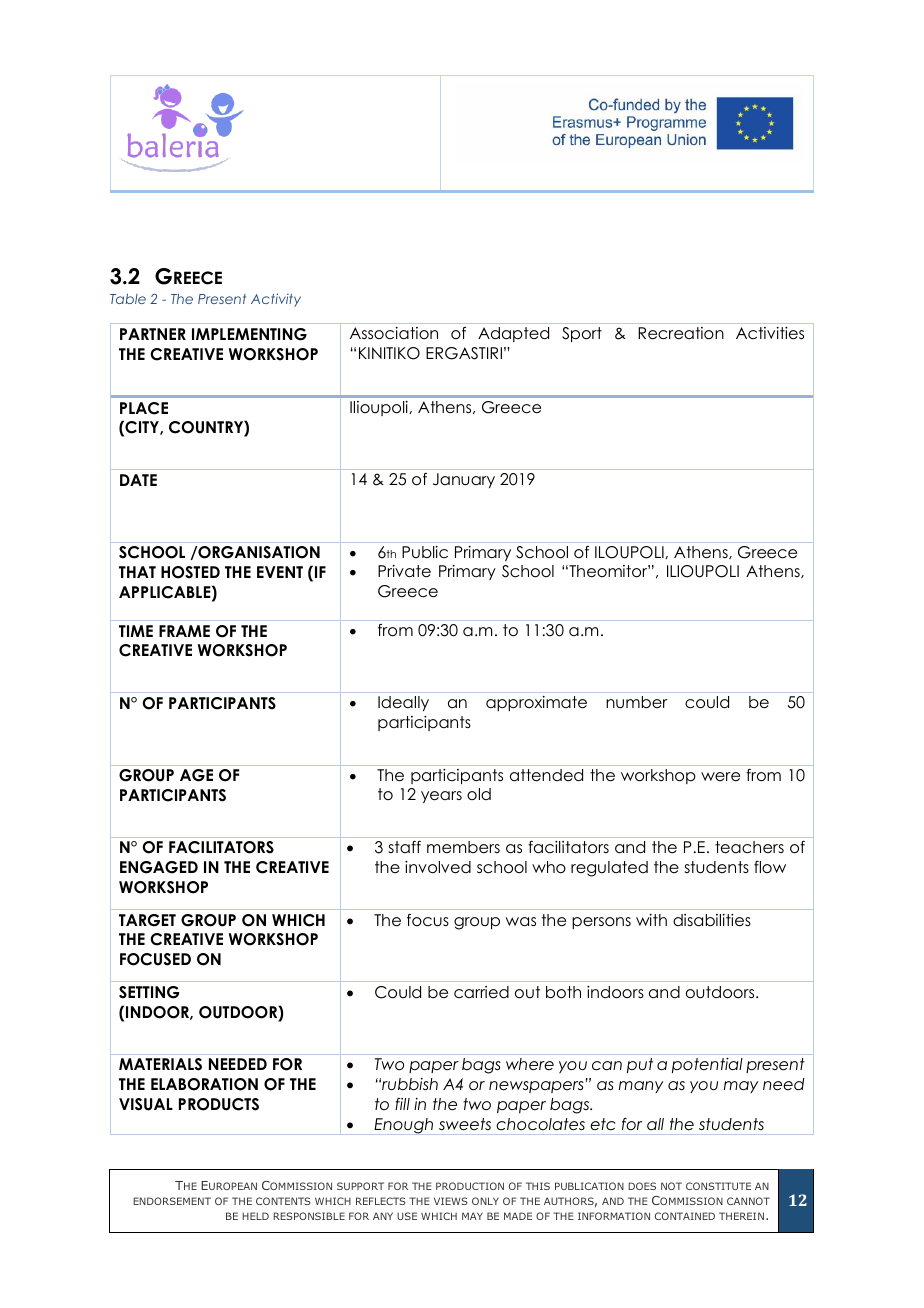  I want to click on IMPLEMENTING, so click(249, 334).
